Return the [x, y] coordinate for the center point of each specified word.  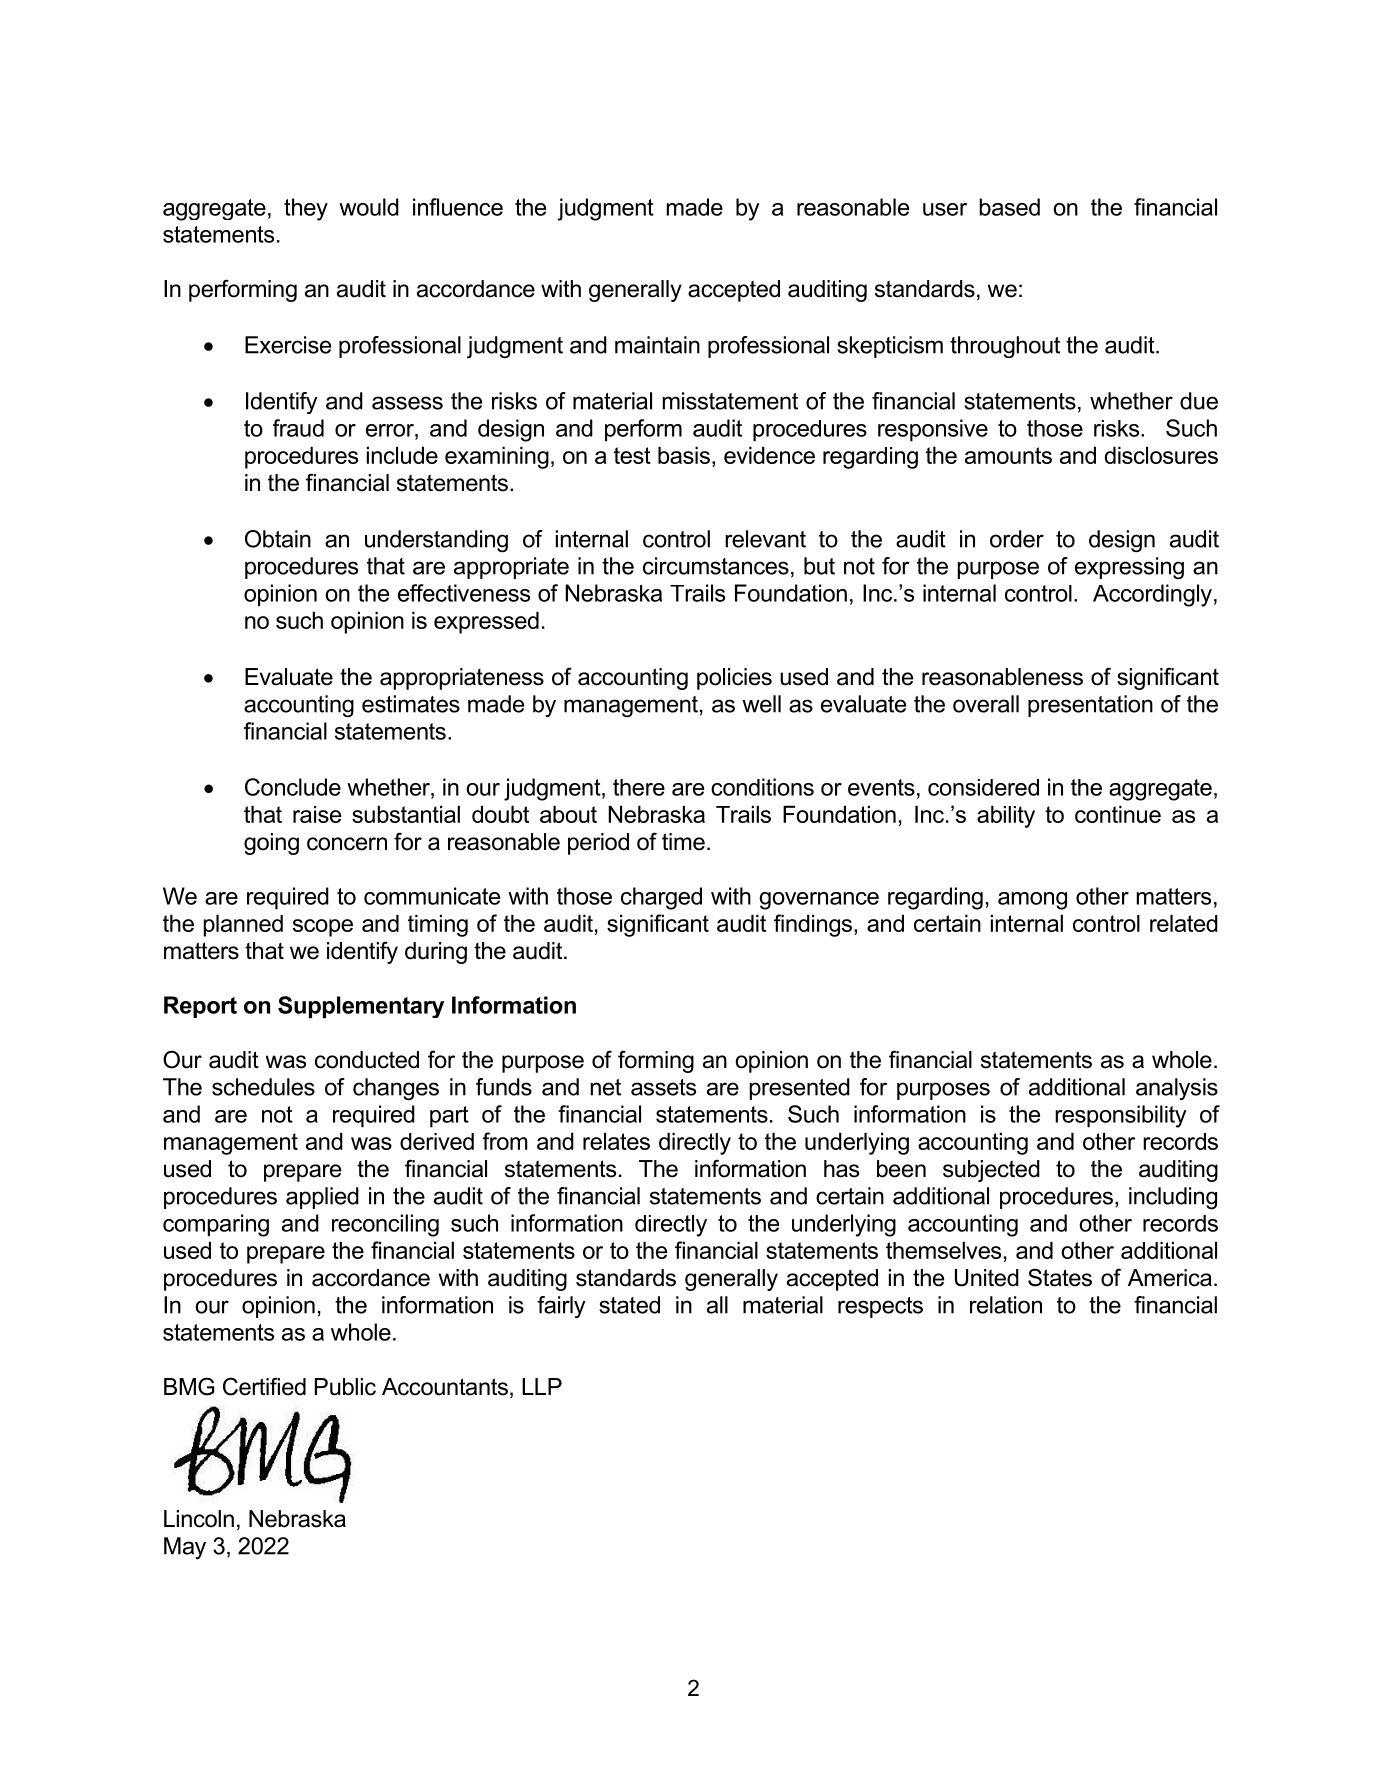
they [306, 209]
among [1032, 901]
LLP [542, 1386]
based [1009, 207]
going [271, 844]
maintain [657, 345]
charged [661, 898]
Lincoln [199, 1519]
